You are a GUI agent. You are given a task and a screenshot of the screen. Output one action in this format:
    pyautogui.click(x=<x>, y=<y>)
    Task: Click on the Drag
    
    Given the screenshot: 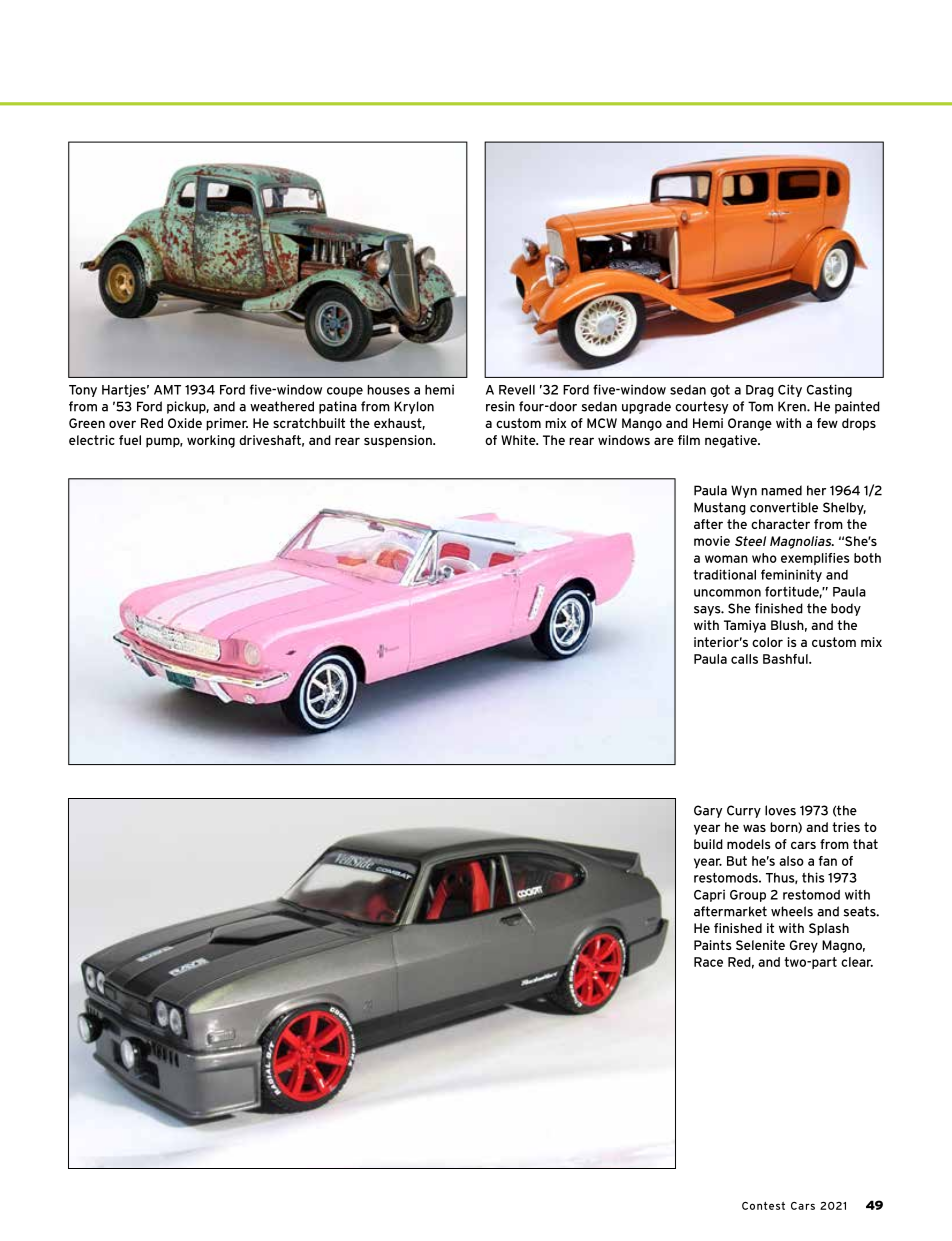 What is the action you would take?
    pyautogui.click(x=760, y=391)
